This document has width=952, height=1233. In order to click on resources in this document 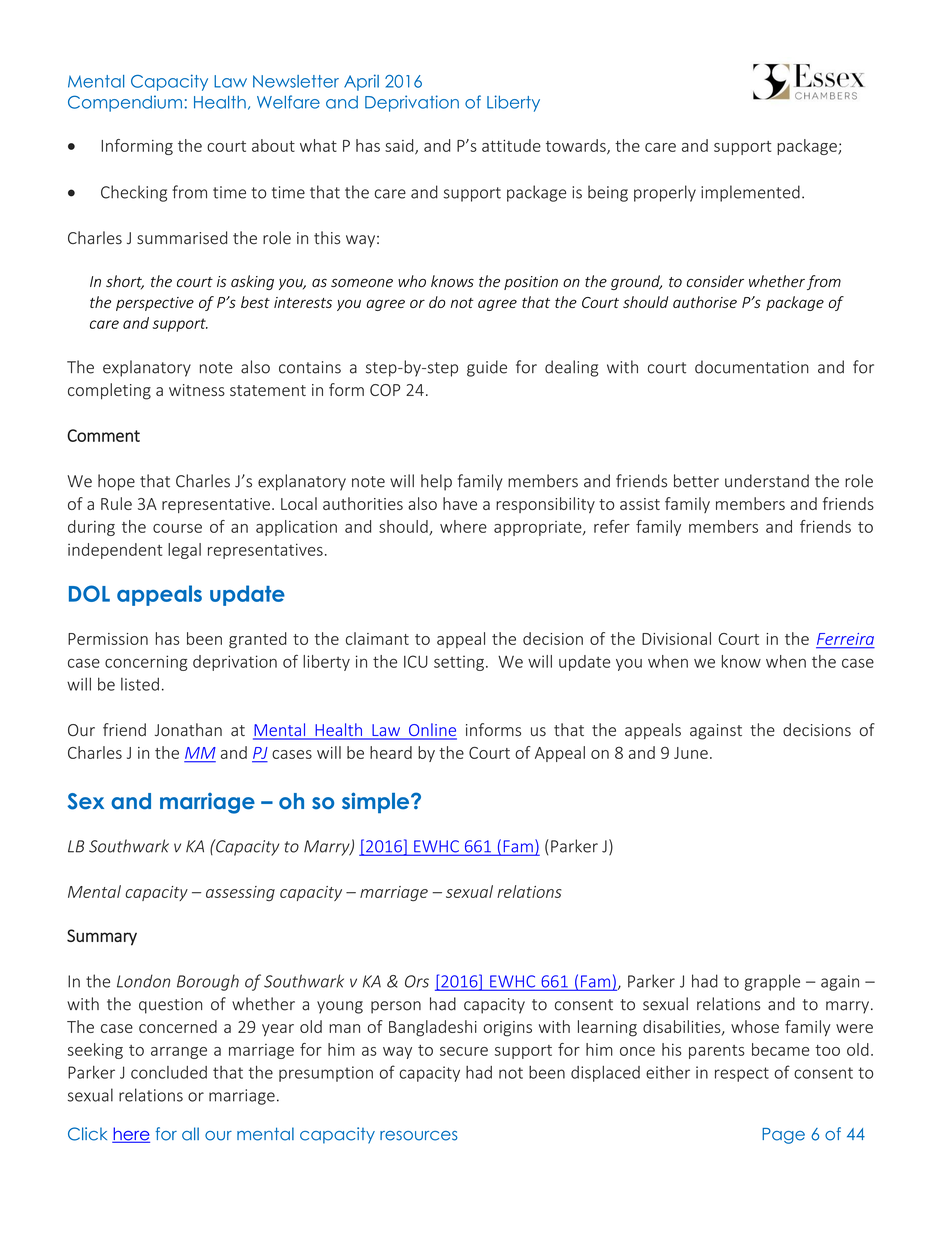, I will do `click(419, 1136)`.
